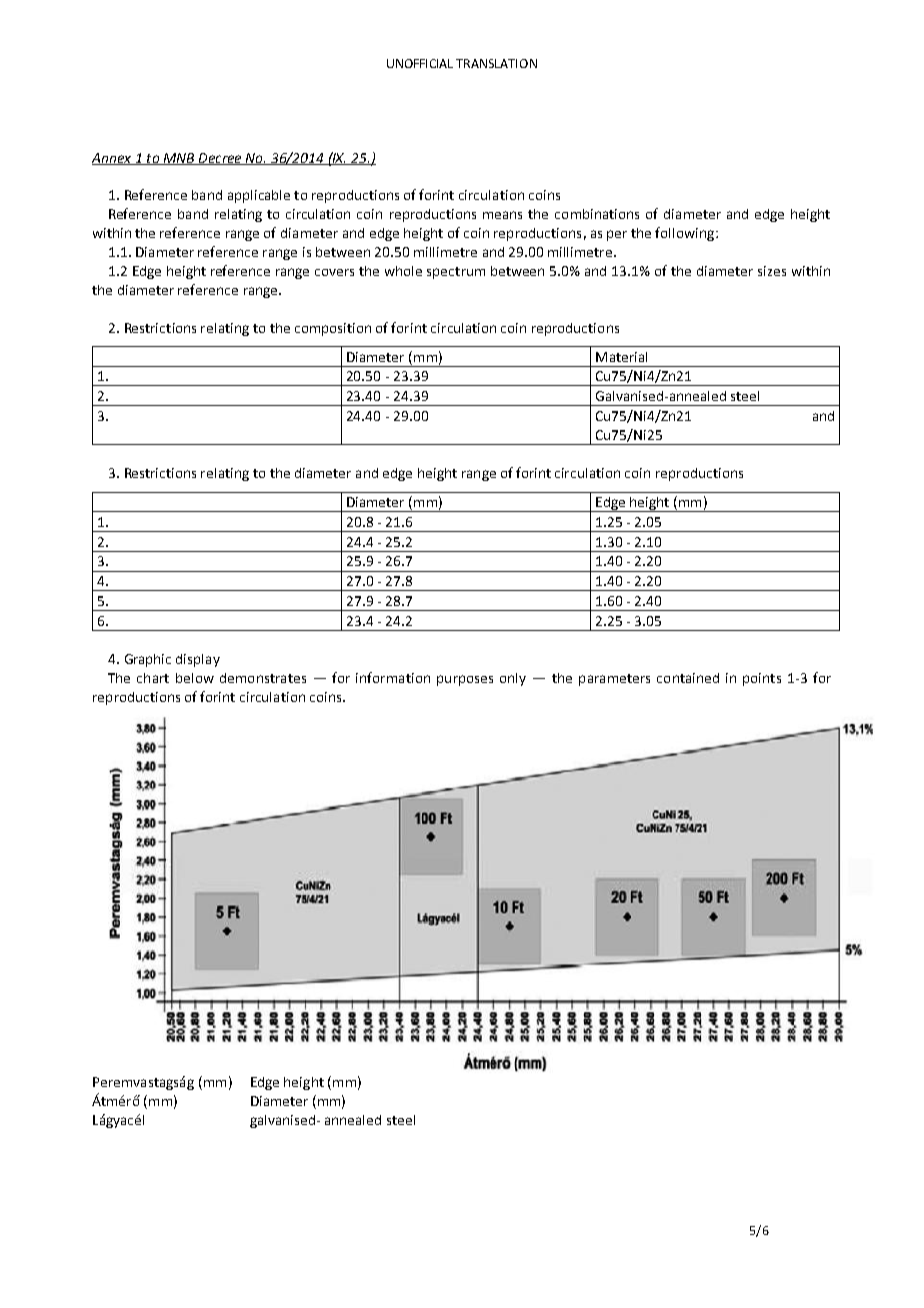 This screenshot has height=1308, width=924. I want to click on sizes, so click(772, 271).
